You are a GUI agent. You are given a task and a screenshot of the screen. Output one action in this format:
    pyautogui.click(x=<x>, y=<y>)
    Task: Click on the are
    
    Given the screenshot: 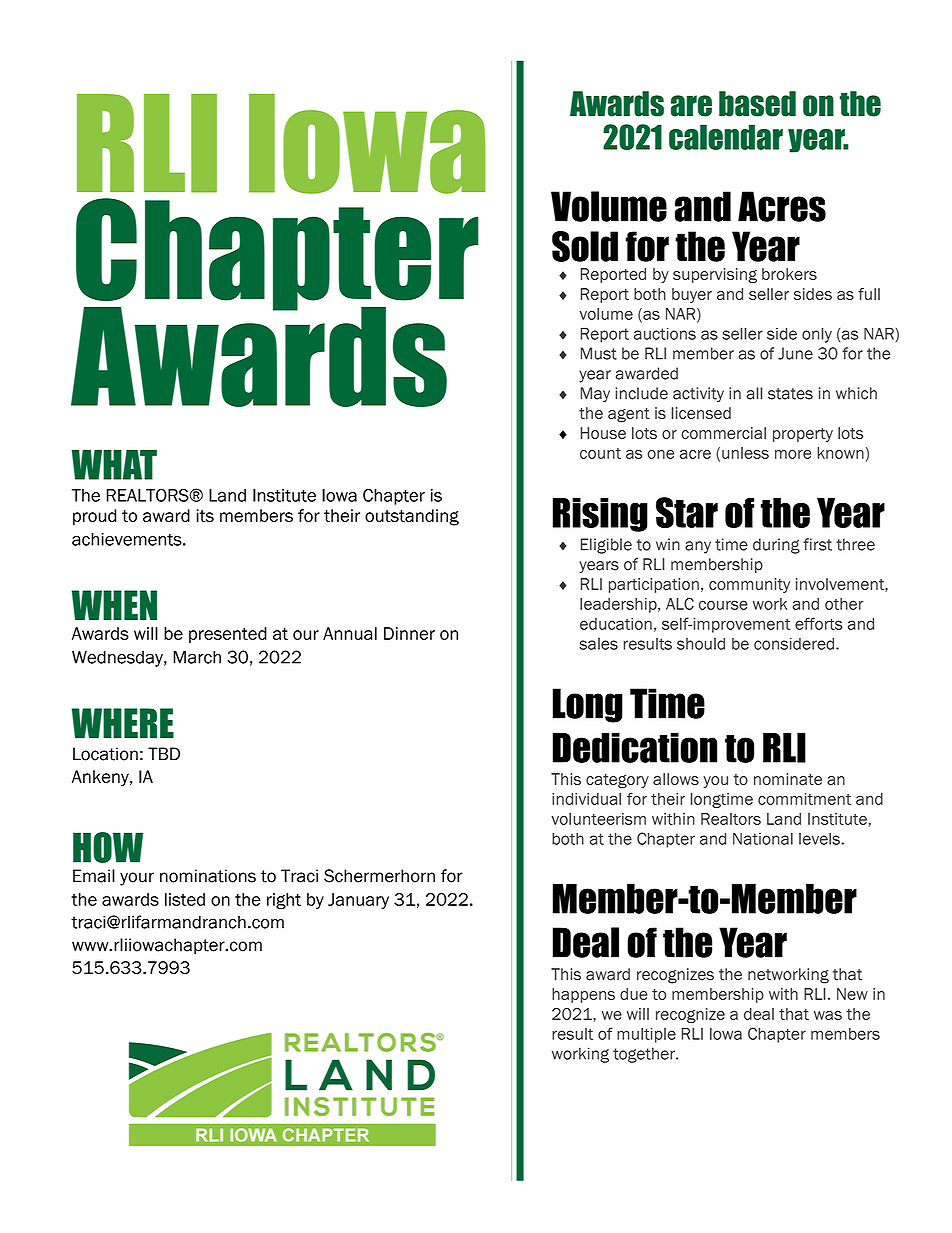 What is the action you would take?
    pyautogui.click(x=691, y=106)
